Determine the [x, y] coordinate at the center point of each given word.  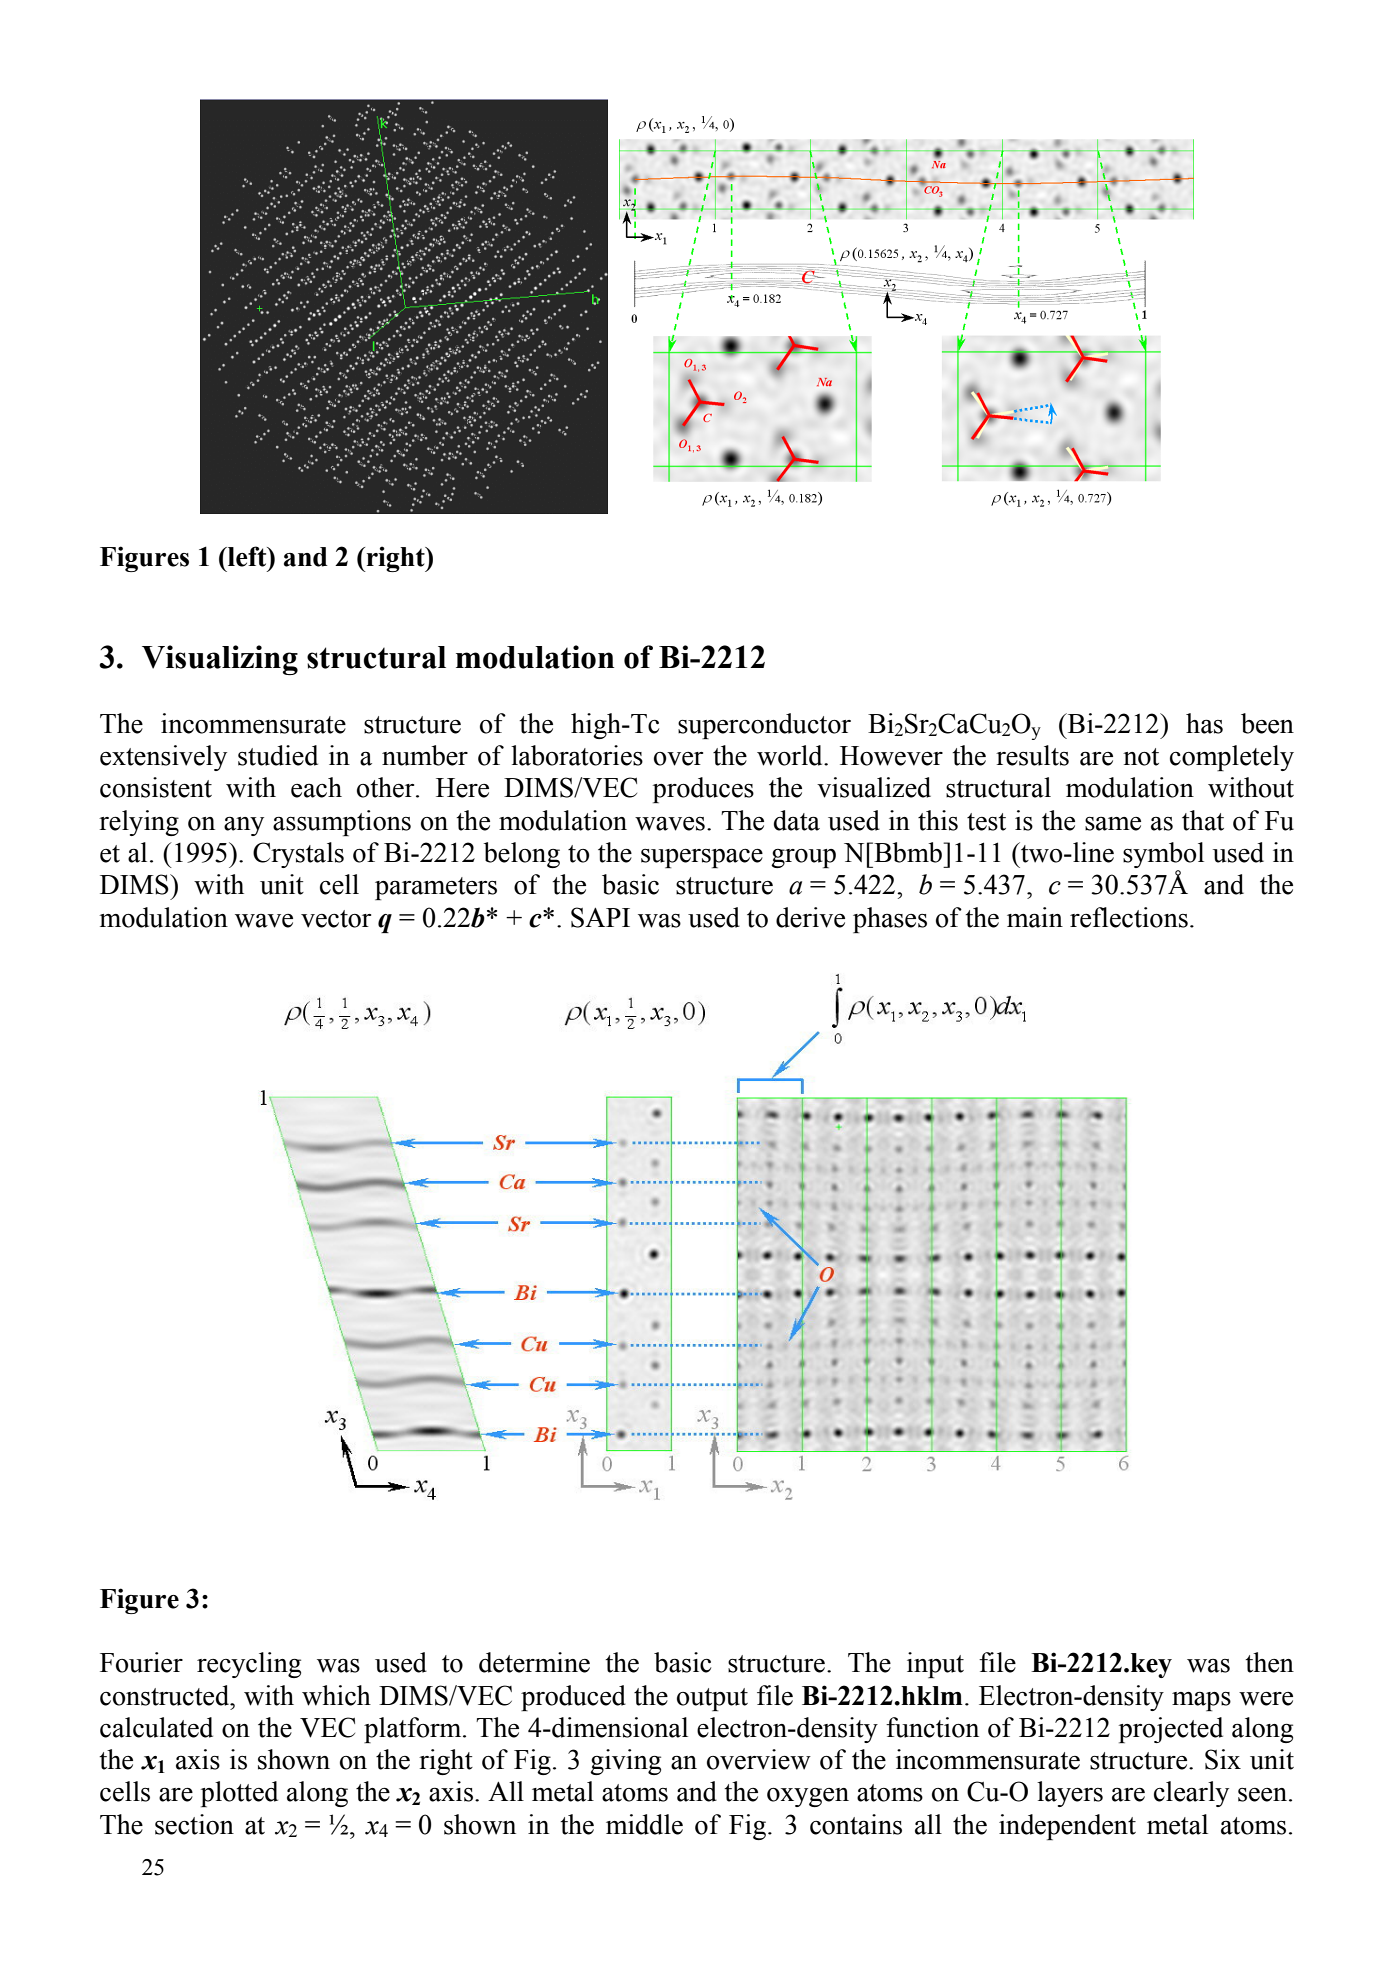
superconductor [764, 726]
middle [644, 1824]
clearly [1191, 1794]
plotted [239, 1794]
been [1267, 723]
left [247, 556]
